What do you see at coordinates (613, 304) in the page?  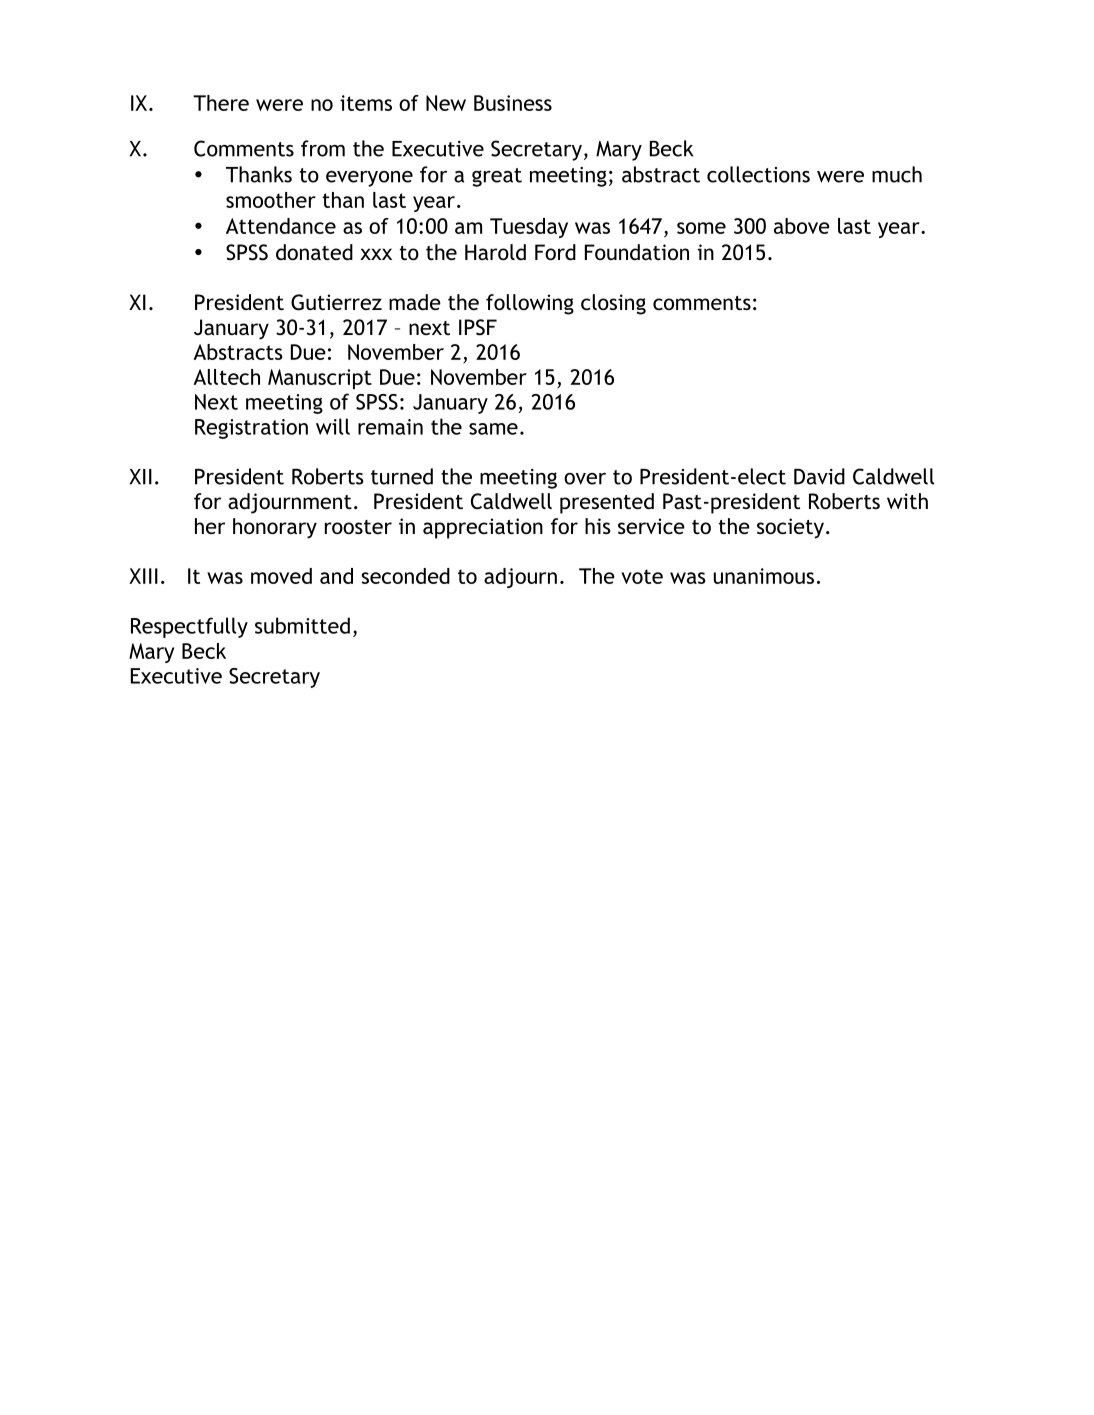 I see `closing` at bounding box center [613, 304].
